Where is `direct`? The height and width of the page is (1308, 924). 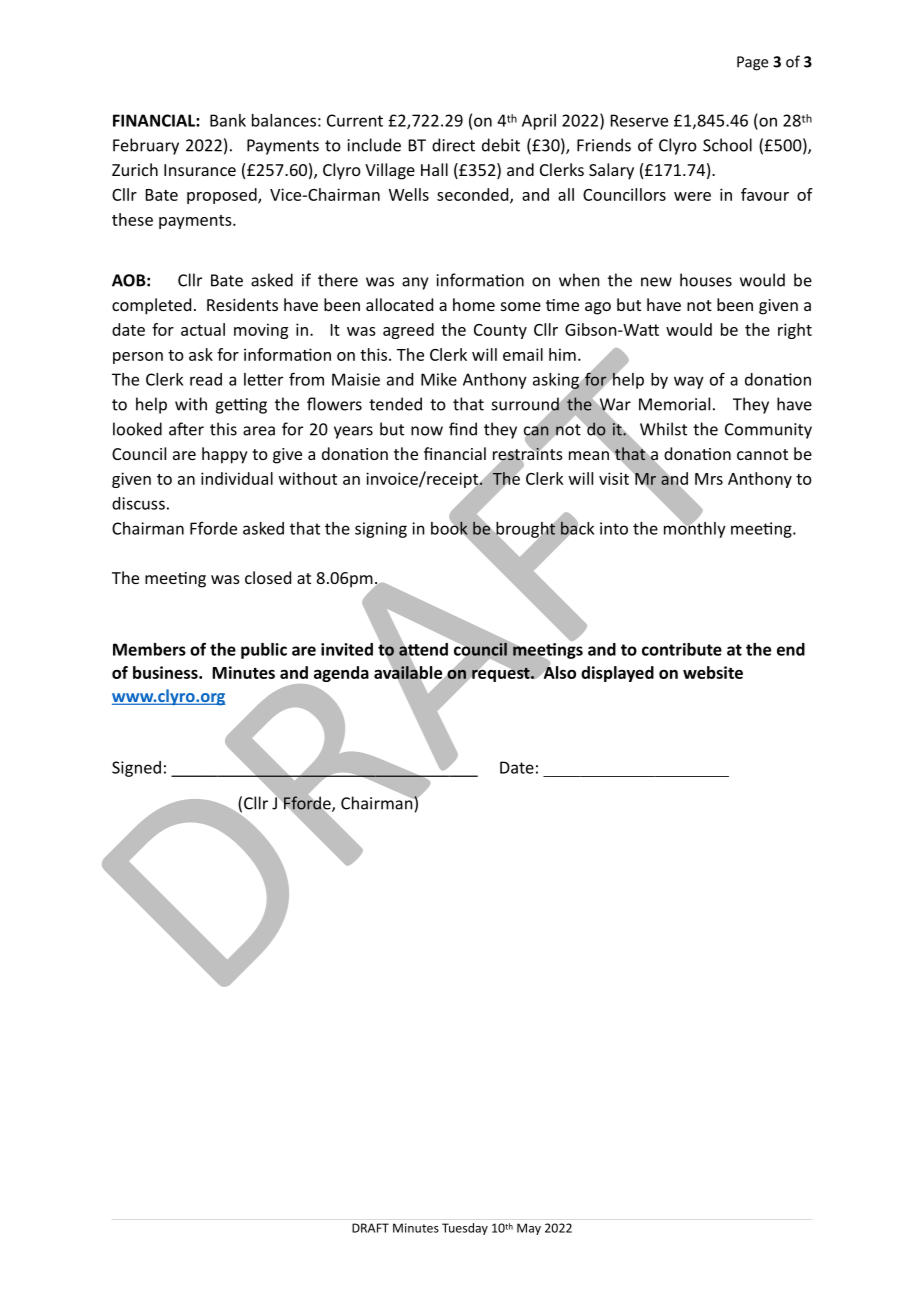
direct is located at coordinates (453, 145).
